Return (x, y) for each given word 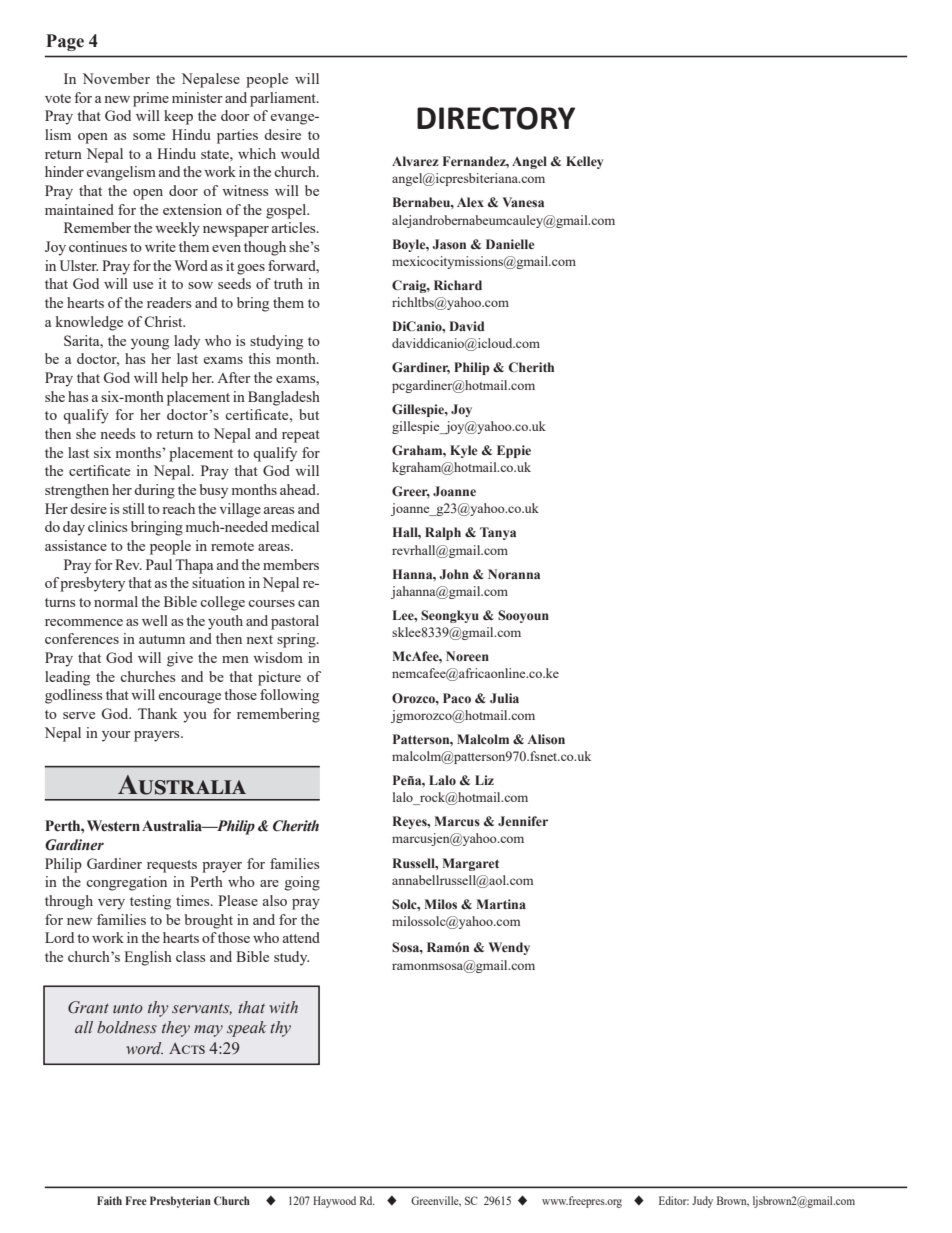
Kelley (584, 162)
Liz (484, 780)
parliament (284, 99)
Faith (109, 1200)
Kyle (463, 451)
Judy (702, 1202)
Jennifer (523, 821)
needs (117, 433)
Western (113, 826)
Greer (411, 492)
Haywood (334, 1202)
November (116, 78)
